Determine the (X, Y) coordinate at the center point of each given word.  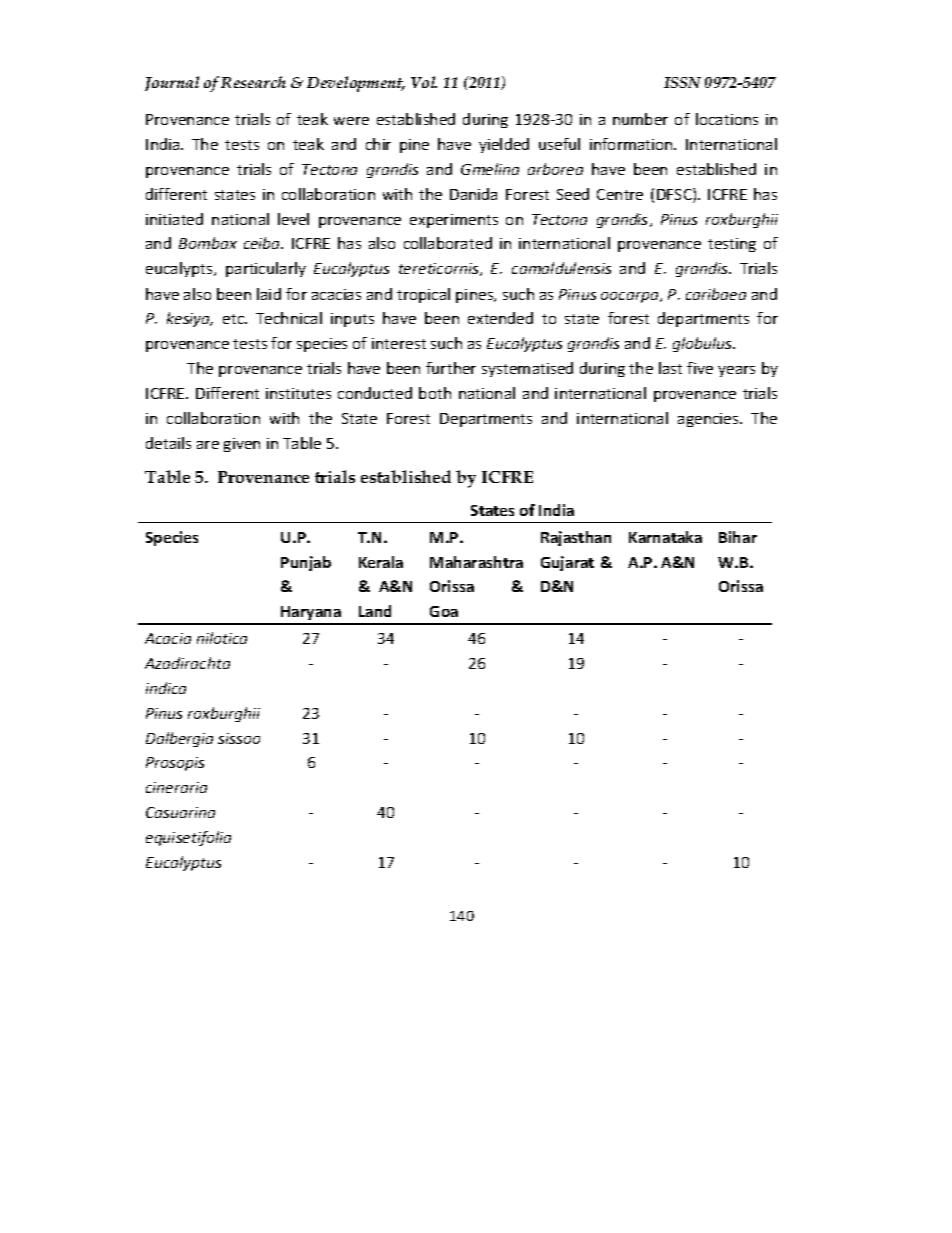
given (242, 445)
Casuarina (180, 812)
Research (253, 82)
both (435, 393)
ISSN (682, 82)
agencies (709, 420)
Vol (424, 82)
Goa (444, 611)
